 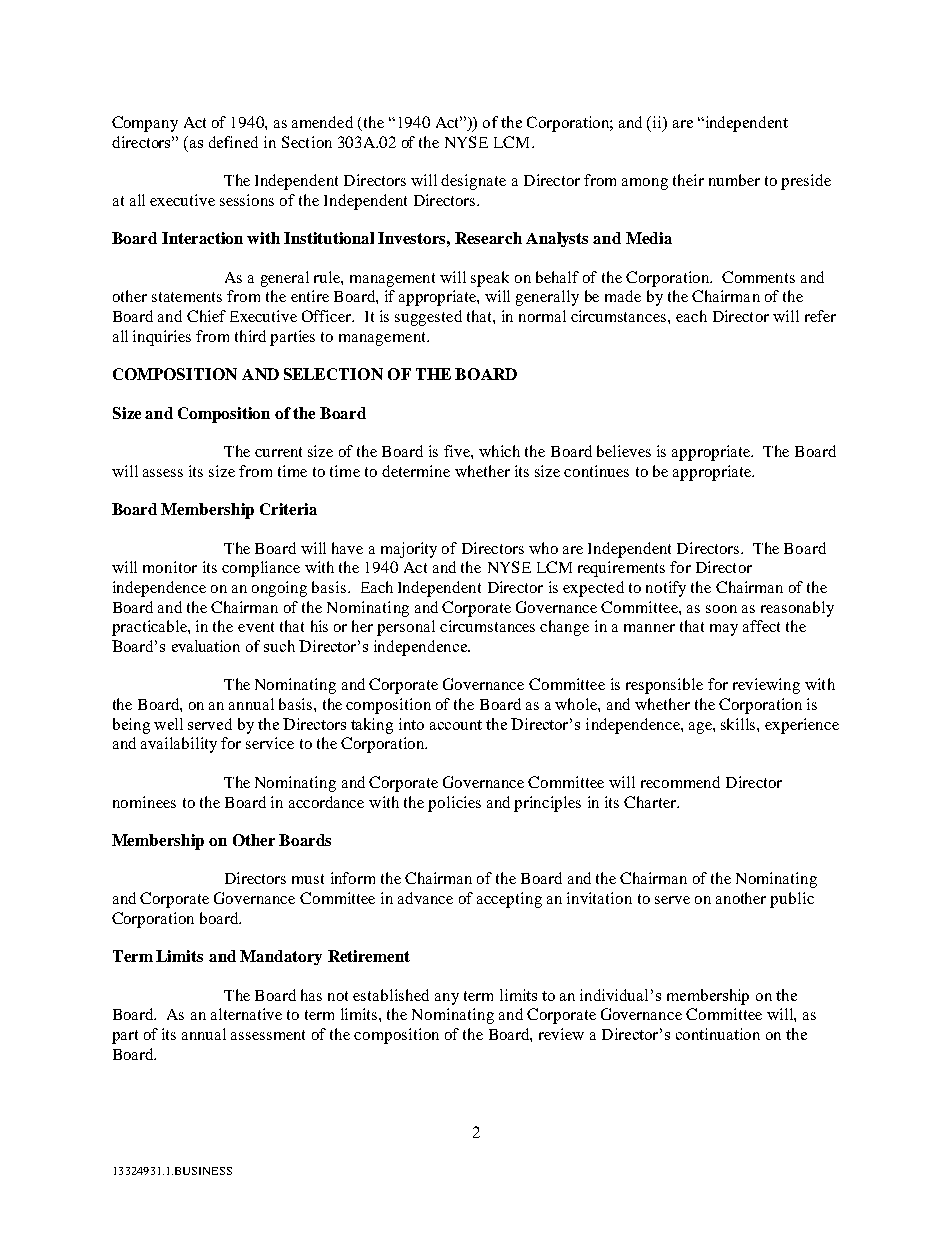 What do you see at coordinates (409, 550) in the image?
I see `majority` at bounding box center [409, 550].
